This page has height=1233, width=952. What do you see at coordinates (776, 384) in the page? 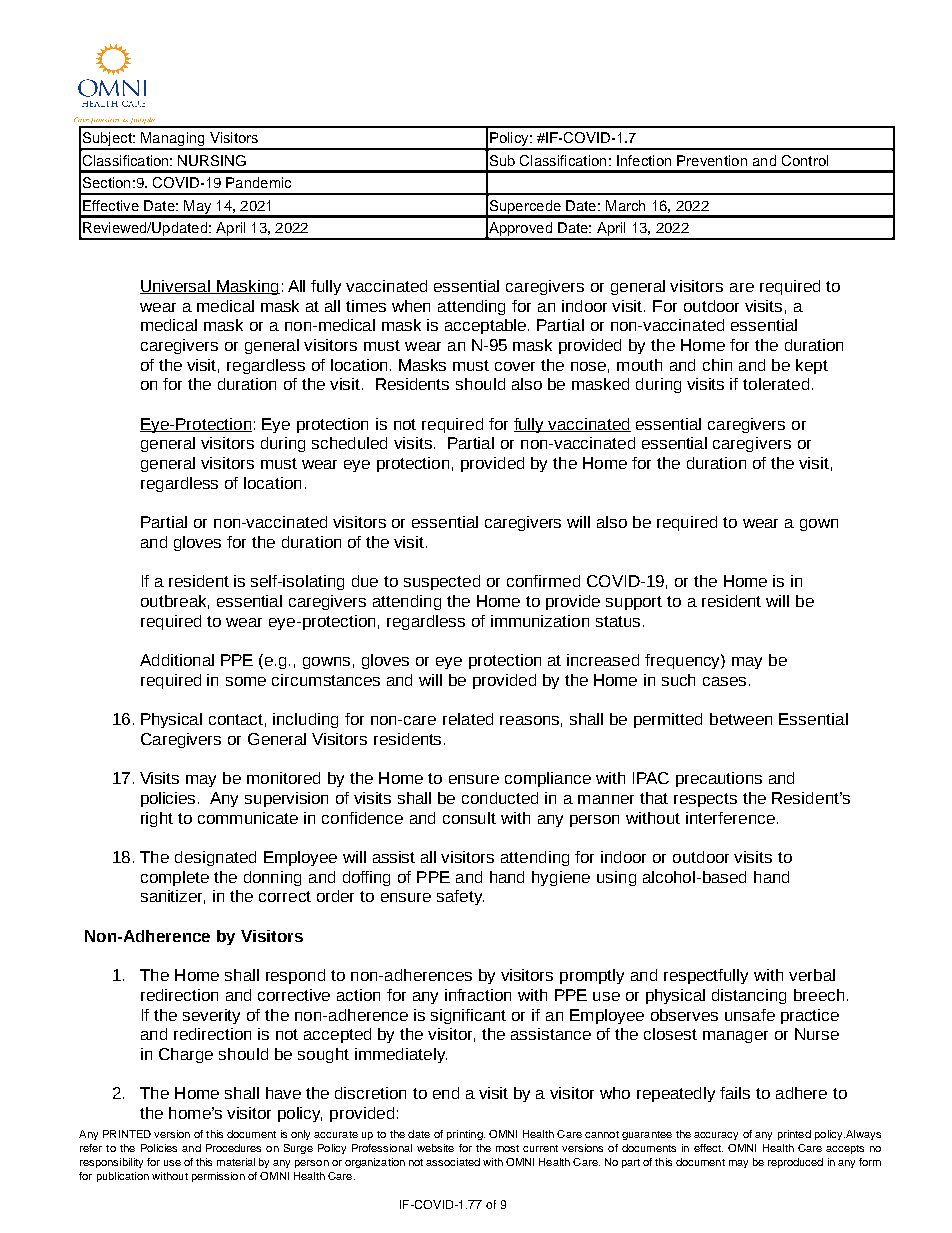
I see `tolerated` at bounding box center [776, 384].
